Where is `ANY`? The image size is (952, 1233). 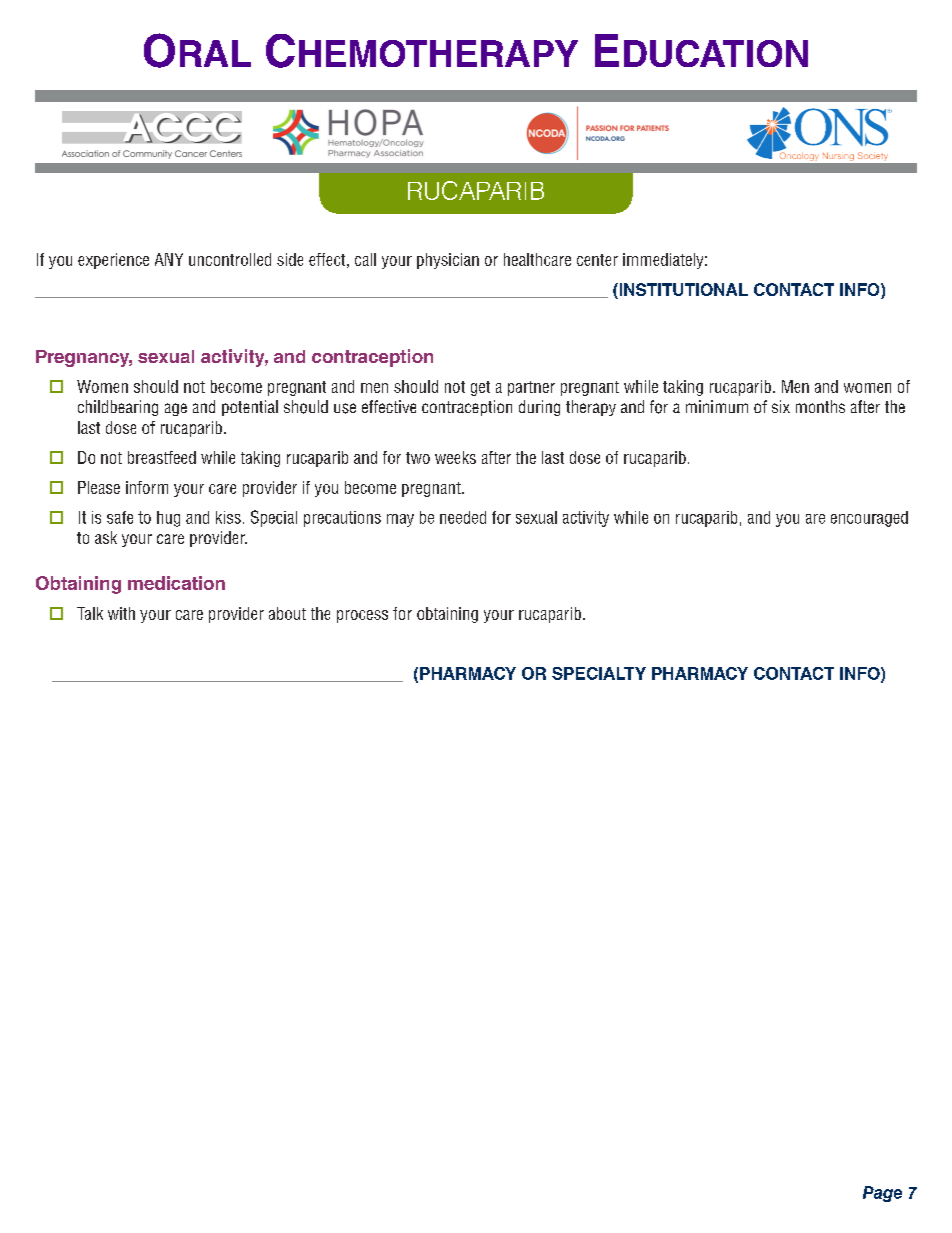 ANY is located at coordinates (169, 259).
